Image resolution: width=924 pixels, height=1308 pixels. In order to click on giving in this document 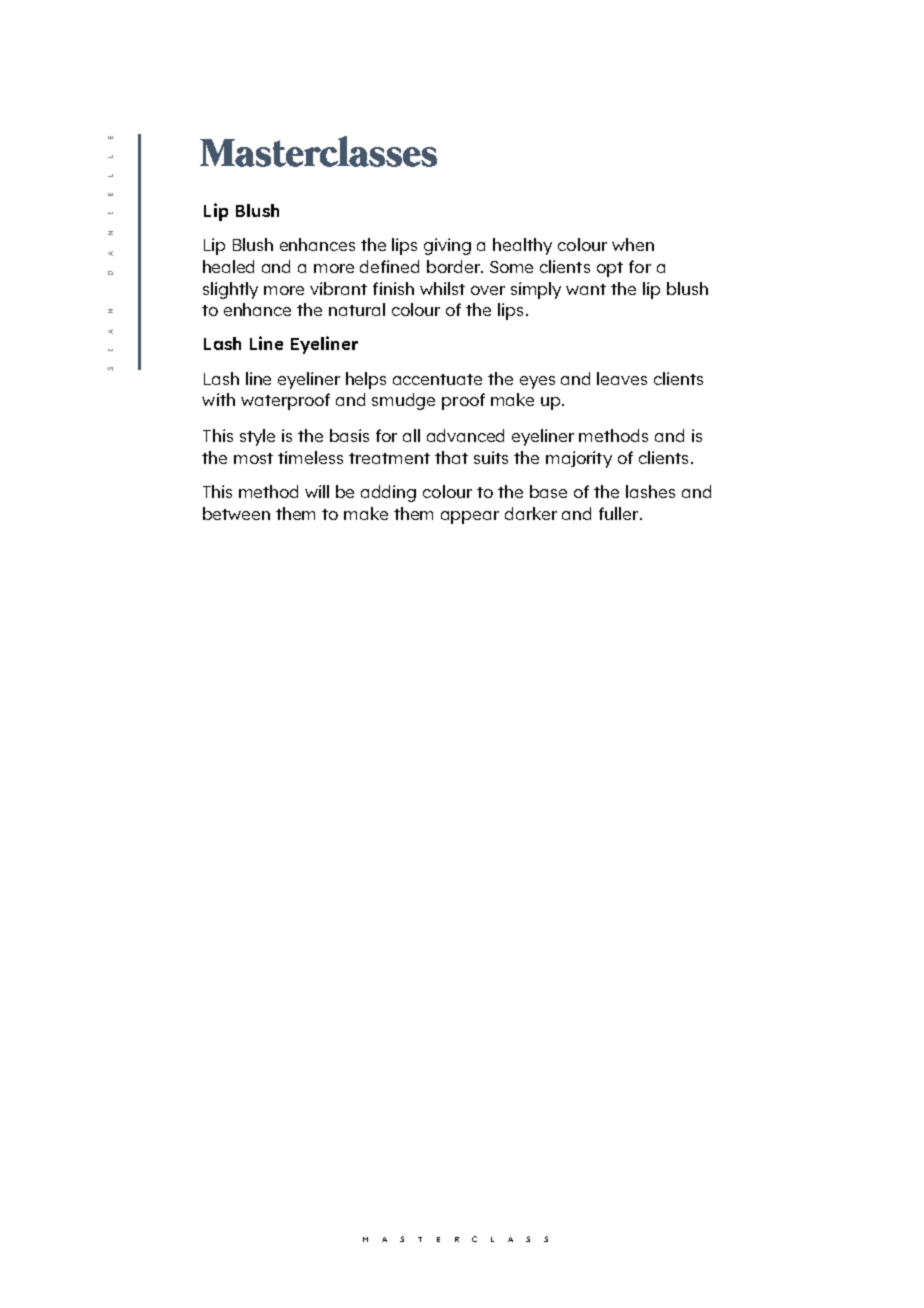, I will do `click(447, 246)`.
